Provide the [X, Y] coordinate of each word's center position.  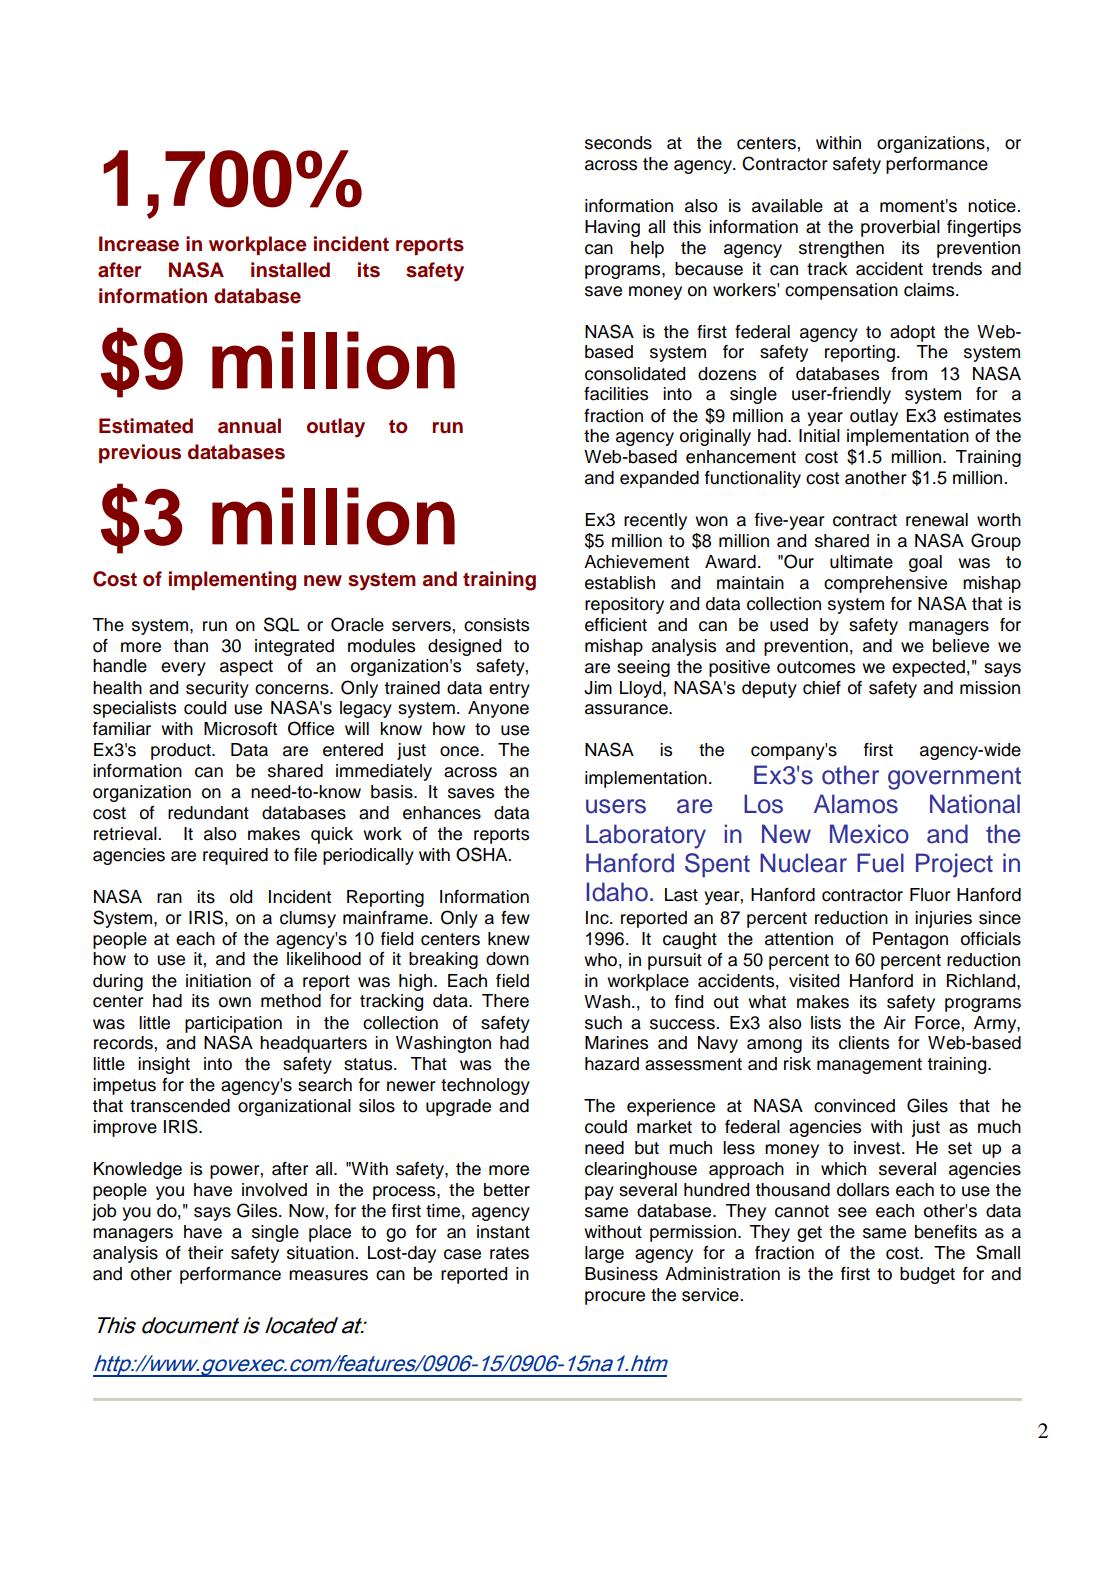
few [515, 918]
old [241, 897]
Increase [139, 244]
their [206, 1253]
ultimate [861, 562]
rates [509, 1253]
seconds [618, 143]
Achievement [636, 562]
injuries [943, 919]
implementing [232, 581]
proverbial [900, 228]
